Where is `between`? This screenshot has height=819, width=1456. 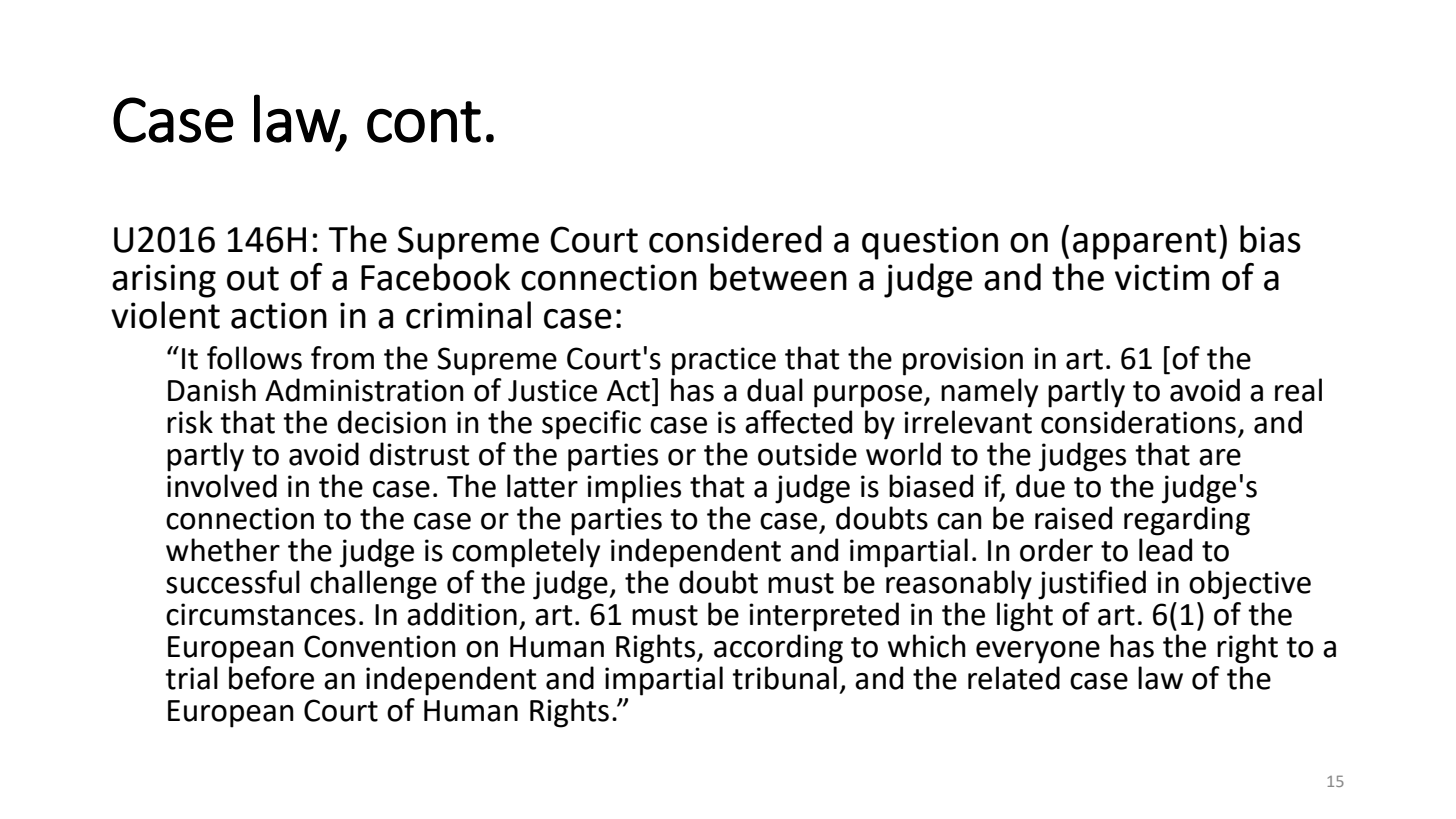 between is located at coordinates (778, 277).
